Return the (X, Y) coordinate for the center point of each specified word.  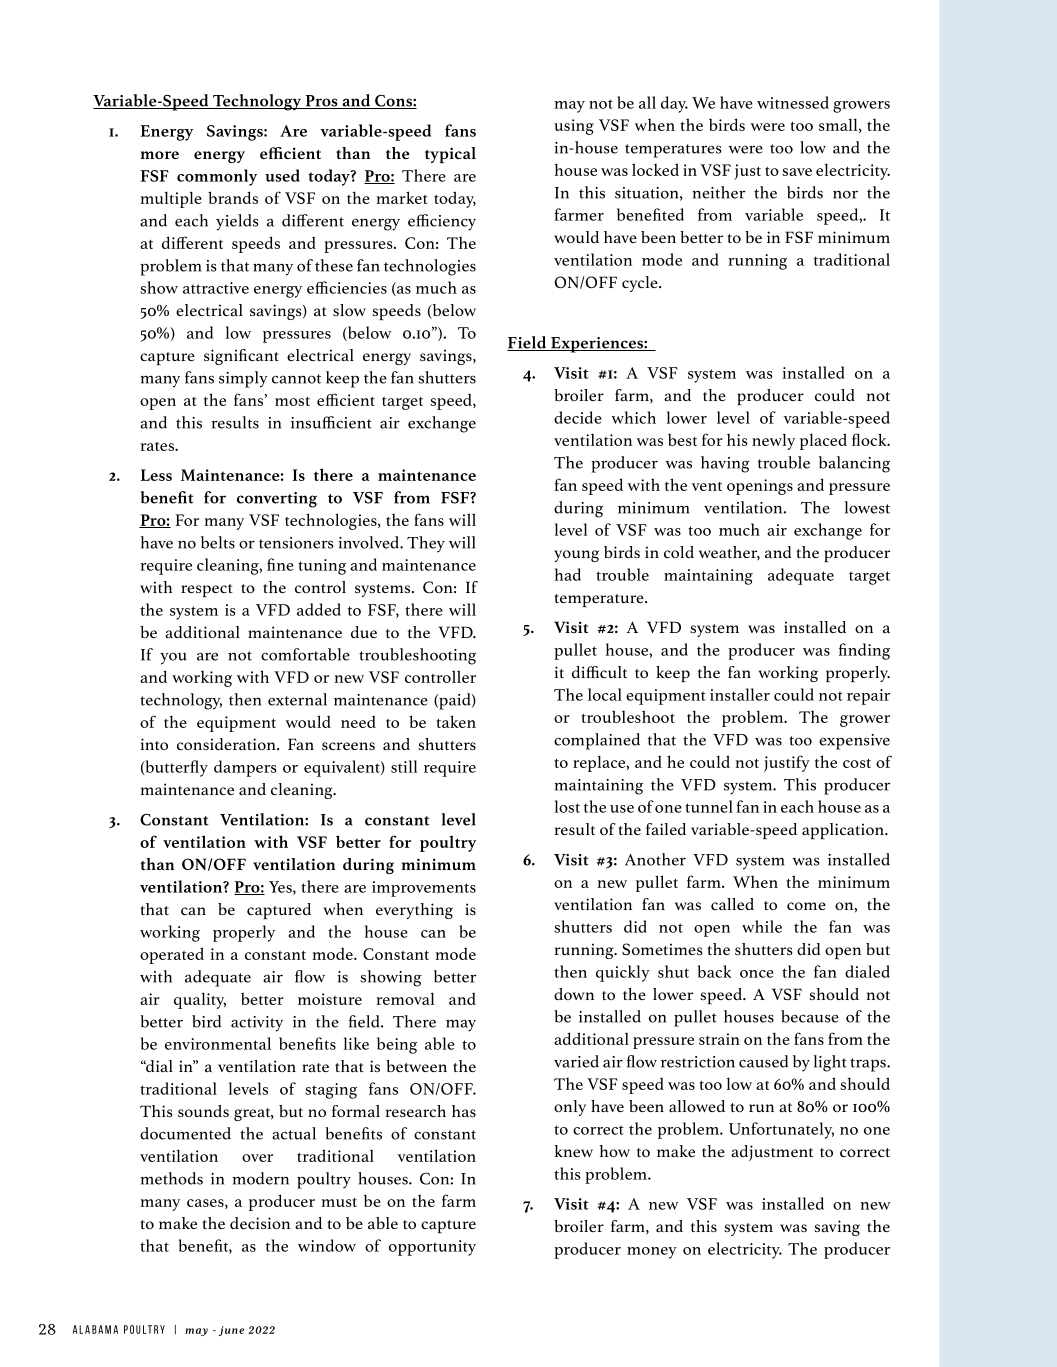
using (574, 127)
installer (740, 694)
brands (233, 197)
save (797, 172)
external (297, 699)
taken (456, 721)
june (231, 1331)
